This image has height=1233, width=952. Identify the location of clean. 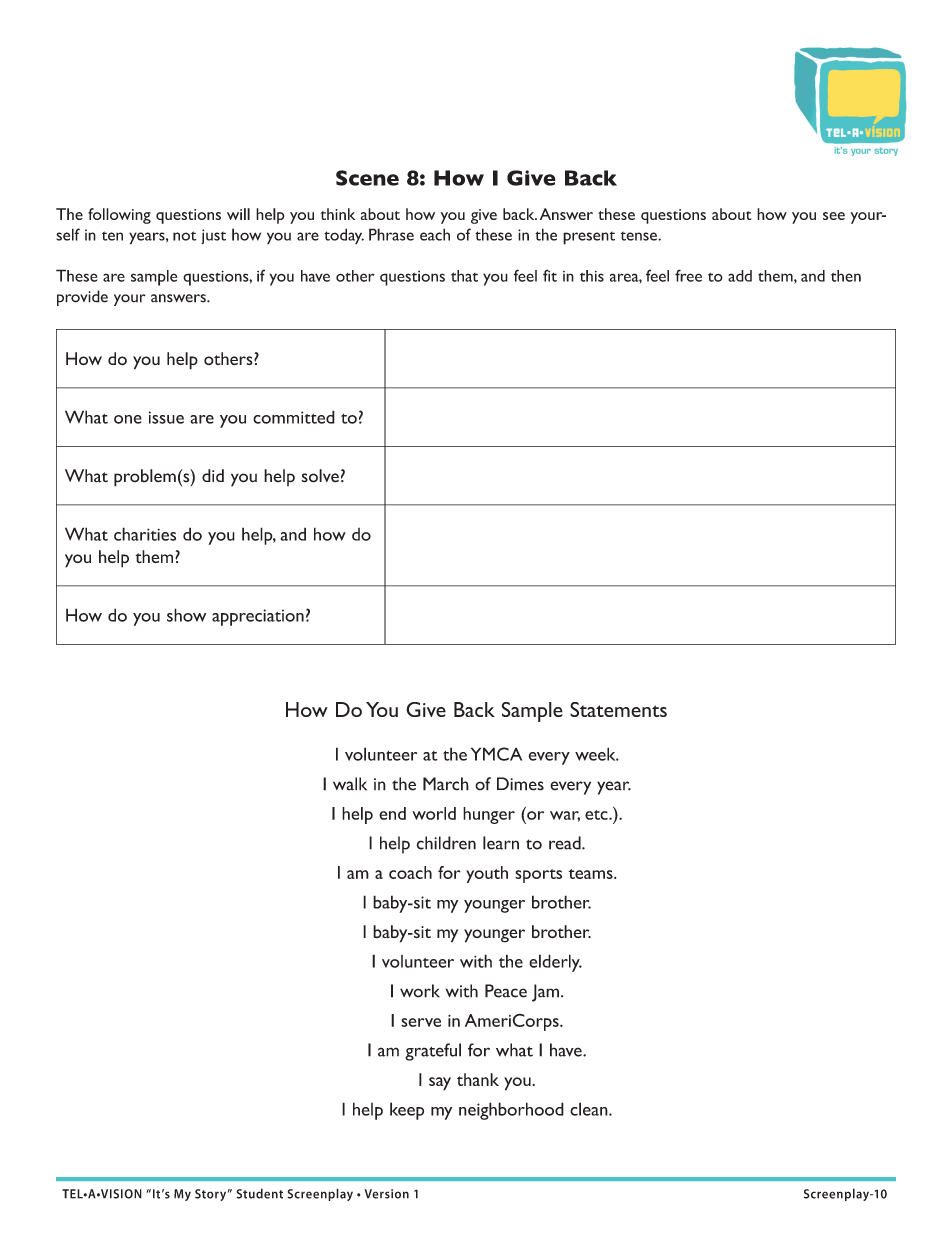
(590, 1109).
